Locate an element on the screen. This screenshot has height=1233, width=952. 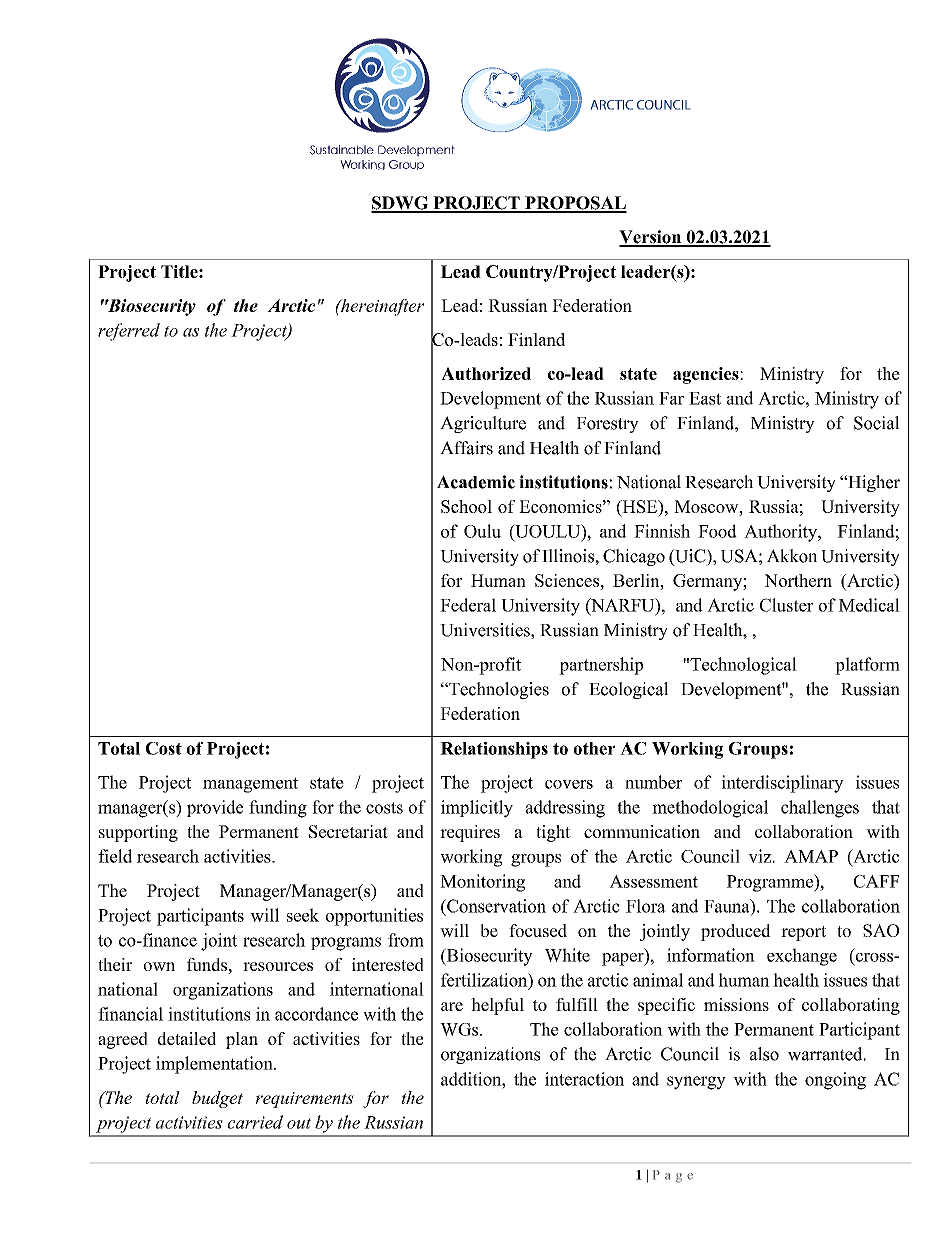
Technologies is located at coordinates (498, 690).
